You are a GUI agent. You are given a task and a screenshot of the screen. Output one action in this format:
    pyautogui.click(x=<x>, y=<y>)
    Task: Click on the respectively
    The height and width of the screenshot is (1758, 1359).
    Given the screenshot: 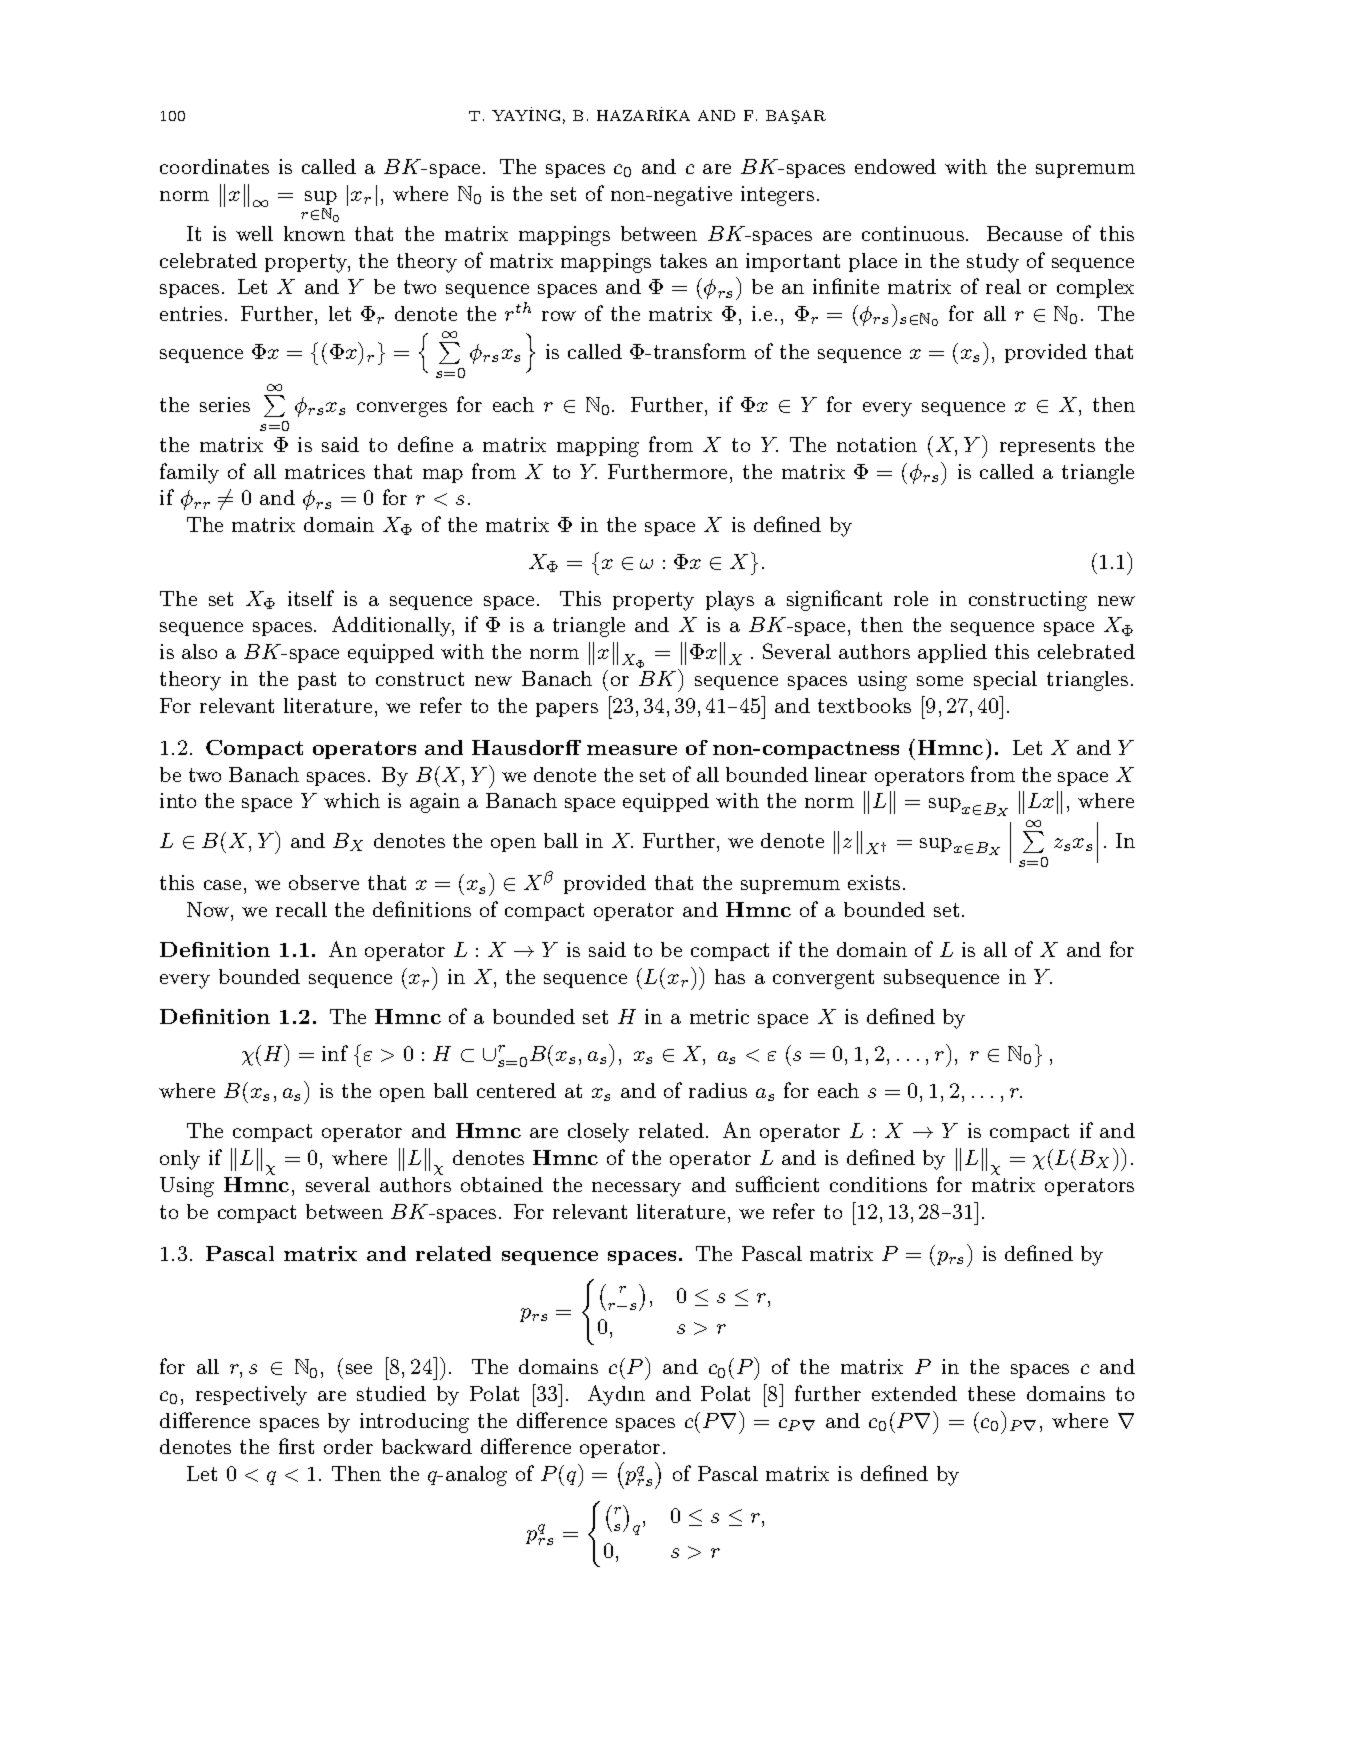 What is the action you would take?
    pyautogui.click(x=251, y=1396)
